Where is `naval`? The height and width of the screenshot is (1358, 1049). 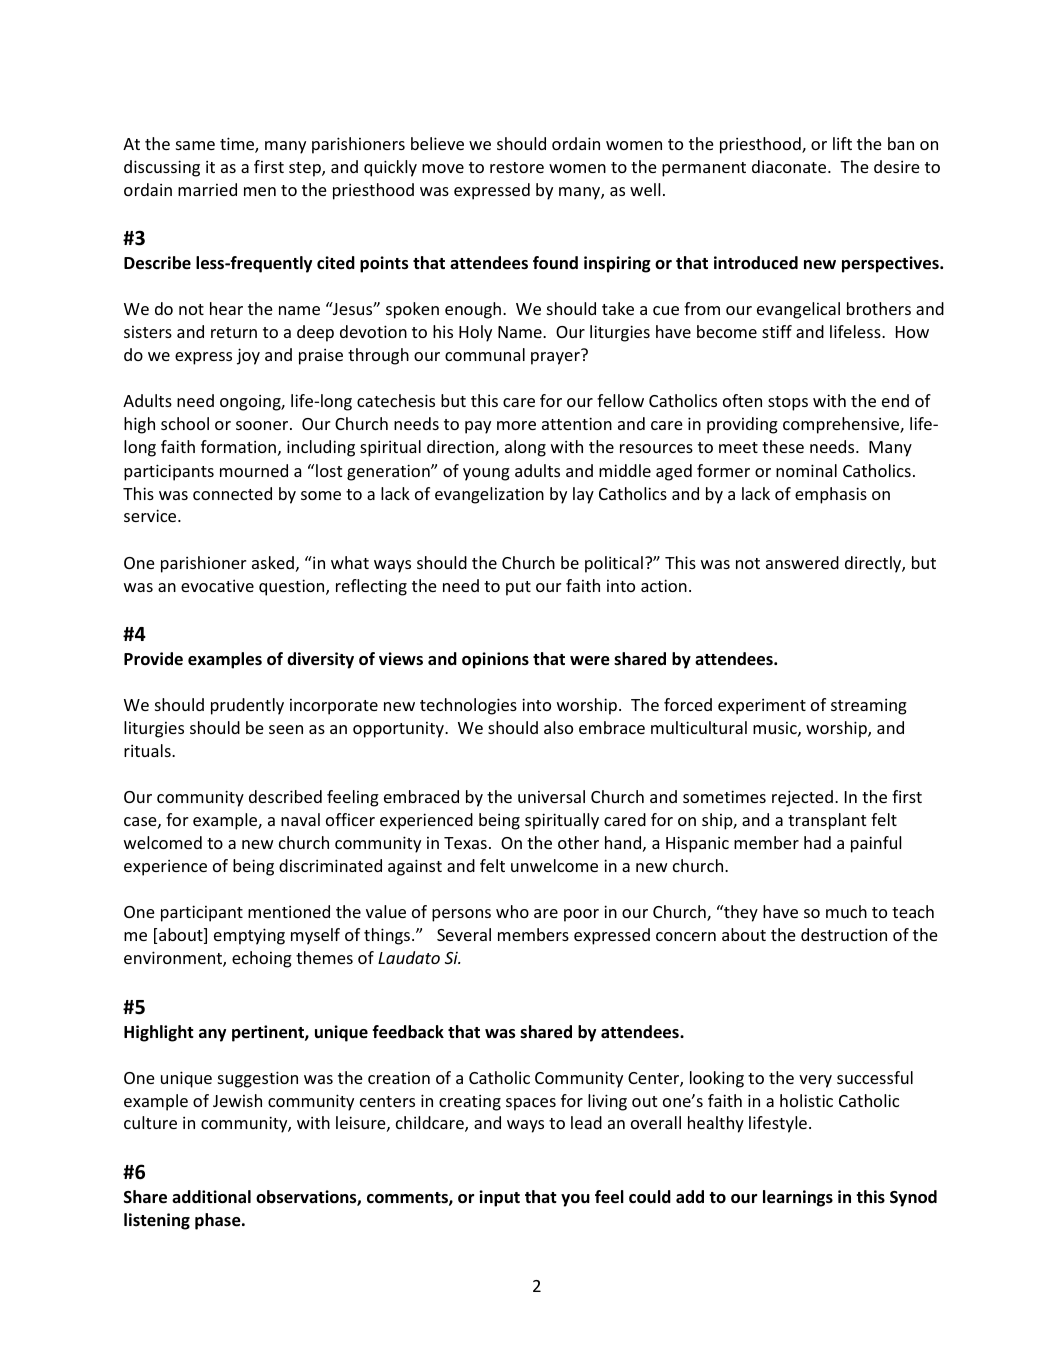 naval is located at coordinates (300, 819).
